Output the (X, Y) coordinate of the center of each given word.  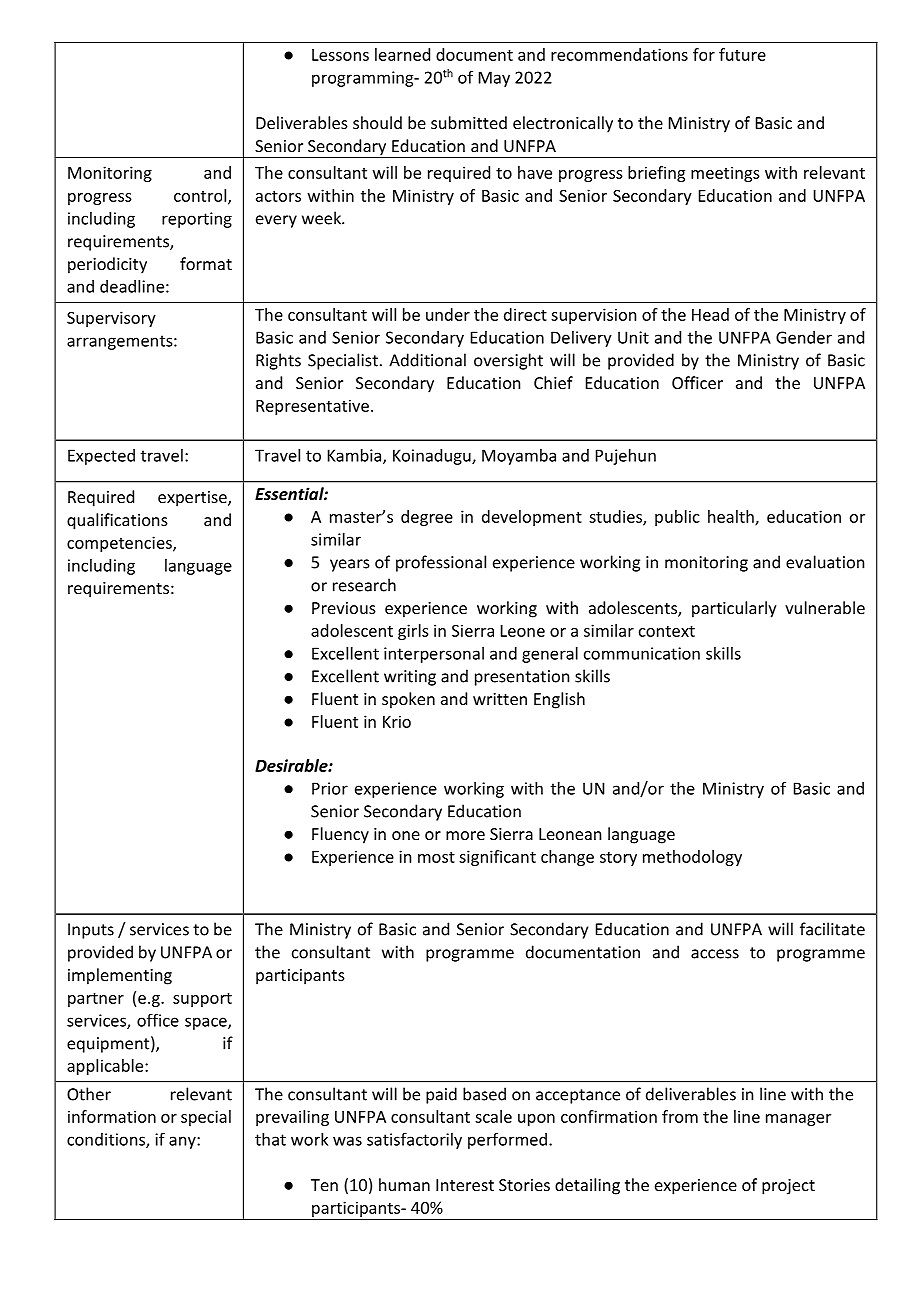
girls (413, 632)
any (183, 1142)
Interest (465, 1185)
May (494, 79)
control (201, 196)
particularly (734, 609)
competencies (120, 544)
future (742, 54)
